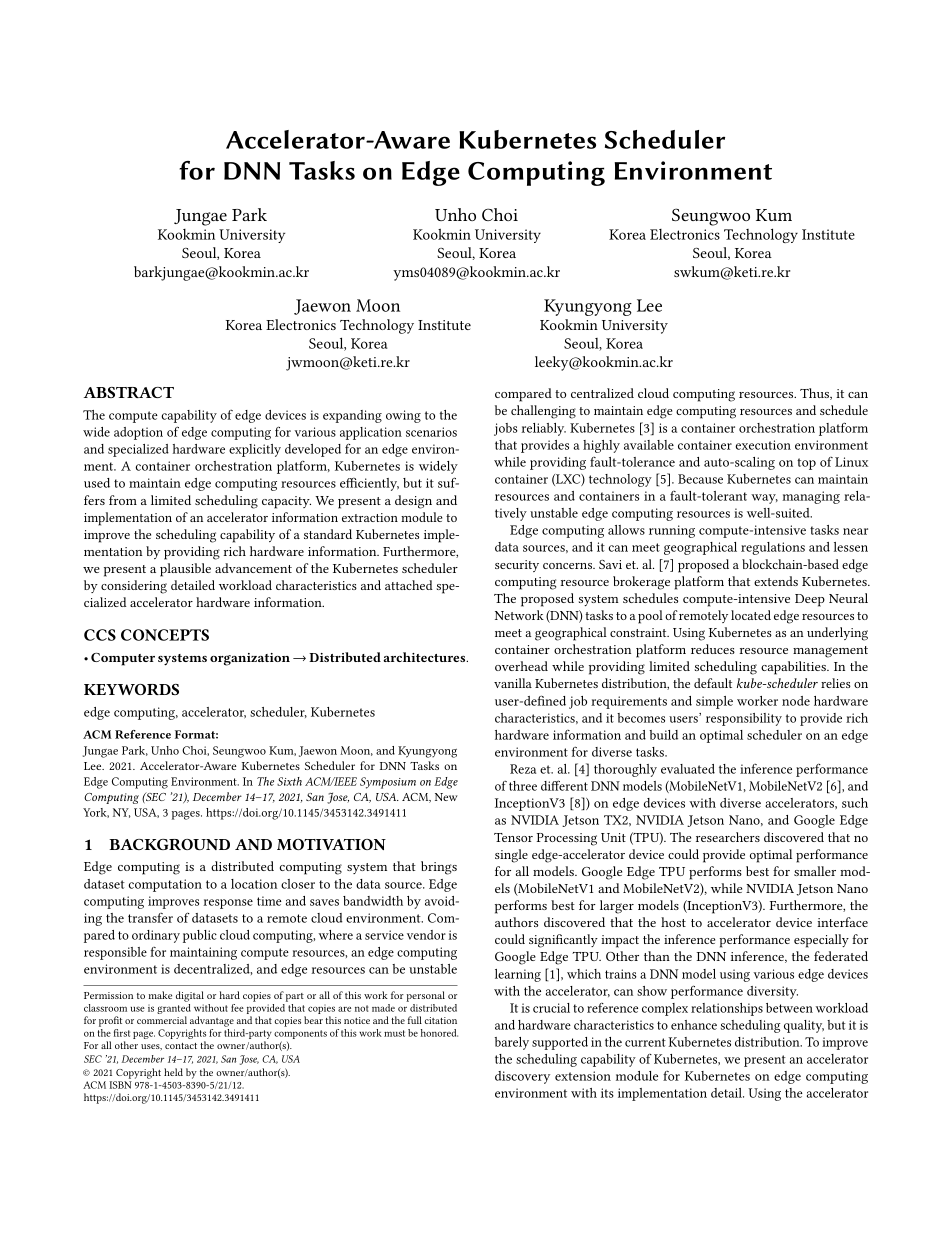 The image size is (952, 1233). I want to click on security, so click(517, 566).
